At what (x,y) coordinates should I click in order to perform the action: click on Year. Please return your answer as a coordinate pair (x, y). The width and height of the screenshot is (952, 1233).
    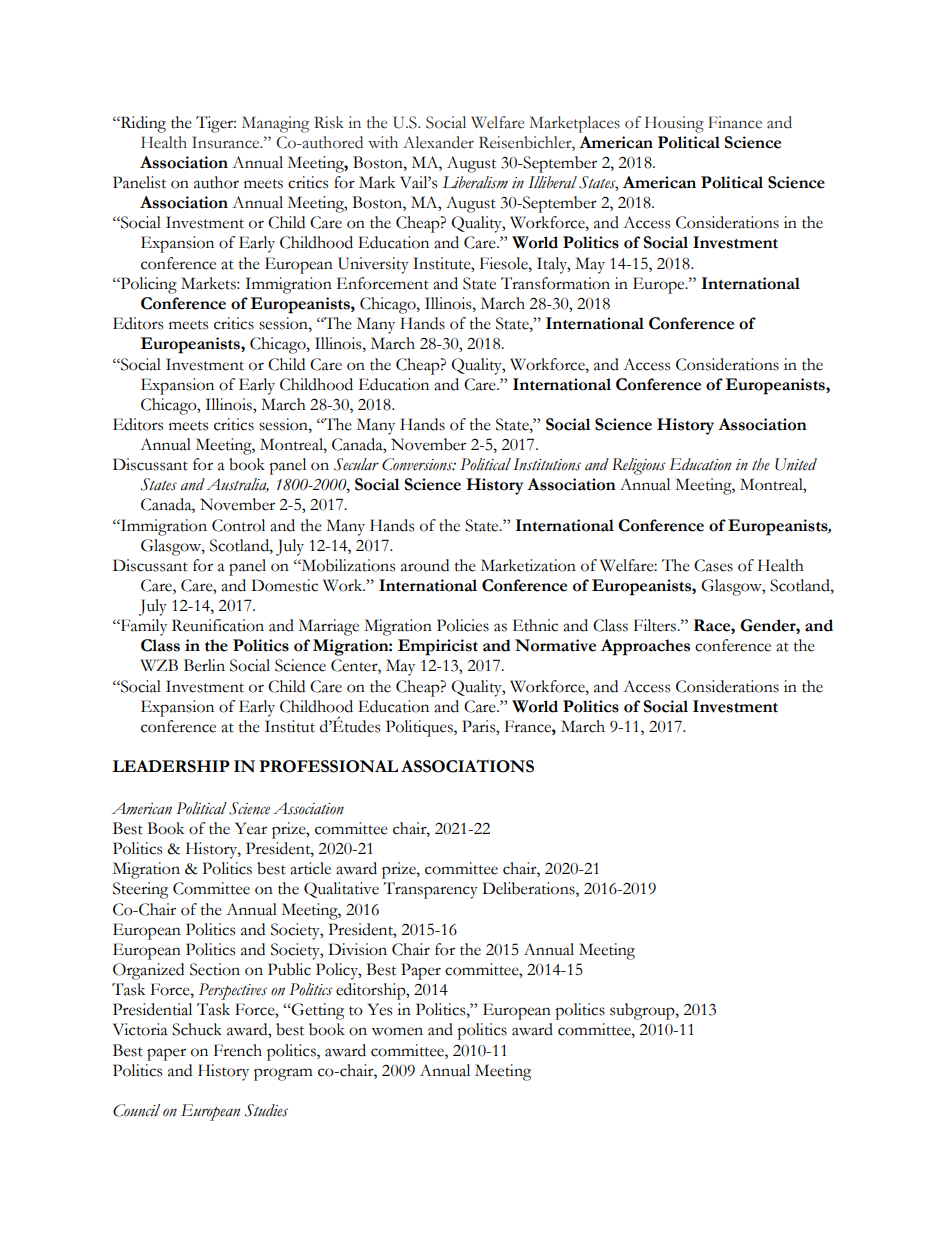
    Looking at the image, I should click on (251, 828).
